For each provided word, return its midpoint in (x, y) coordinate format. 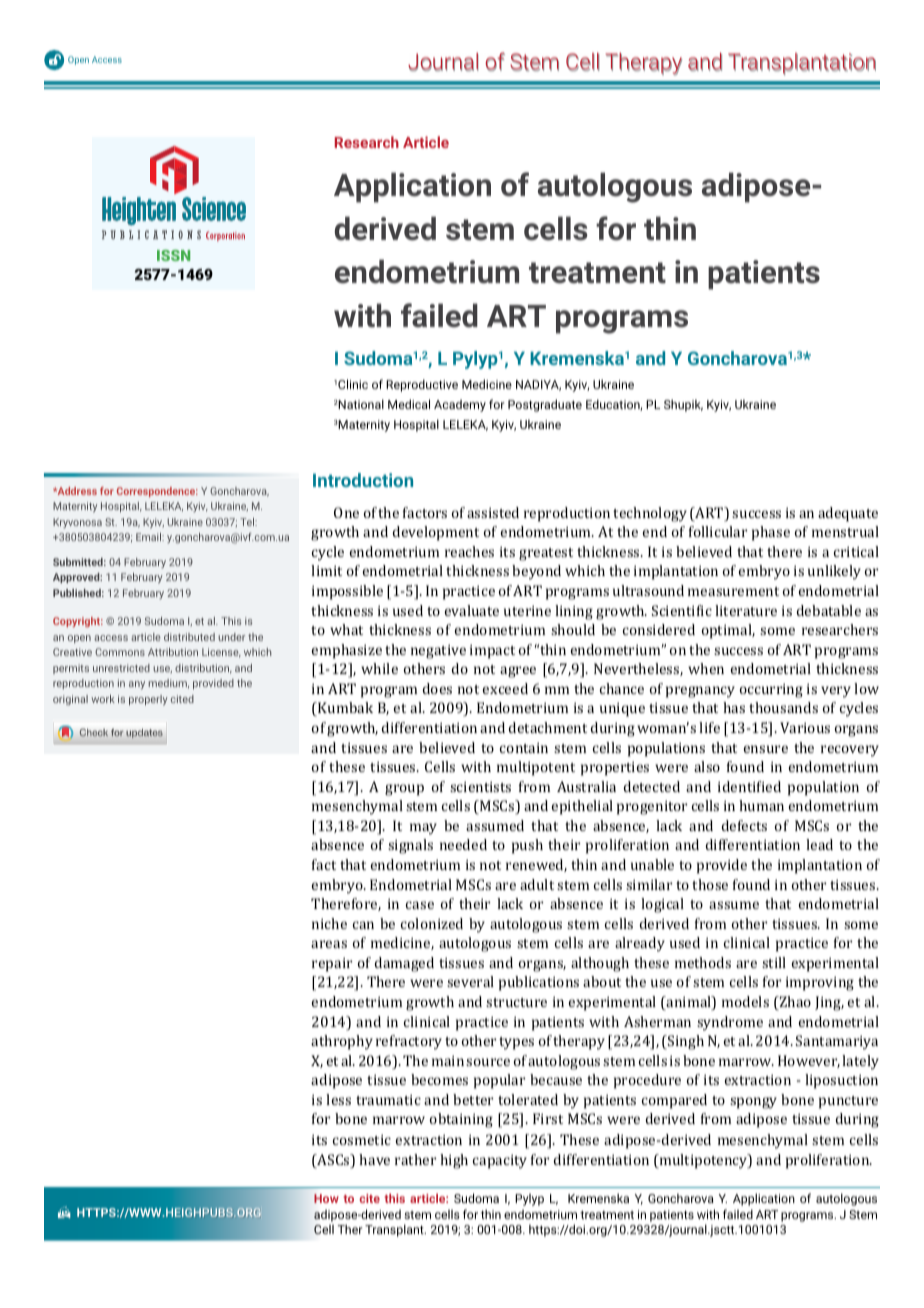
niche (329, 923)
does (437, 688)
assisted (493, 512)
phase (771, 533)
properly (148, 700)
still (774, 962)
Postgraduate (545, 405)
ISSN (173, 255)
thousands (783, 707)
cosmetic (362, 1139)
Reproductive (422, 385)
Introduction (363, 480)
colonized (432, 923)
